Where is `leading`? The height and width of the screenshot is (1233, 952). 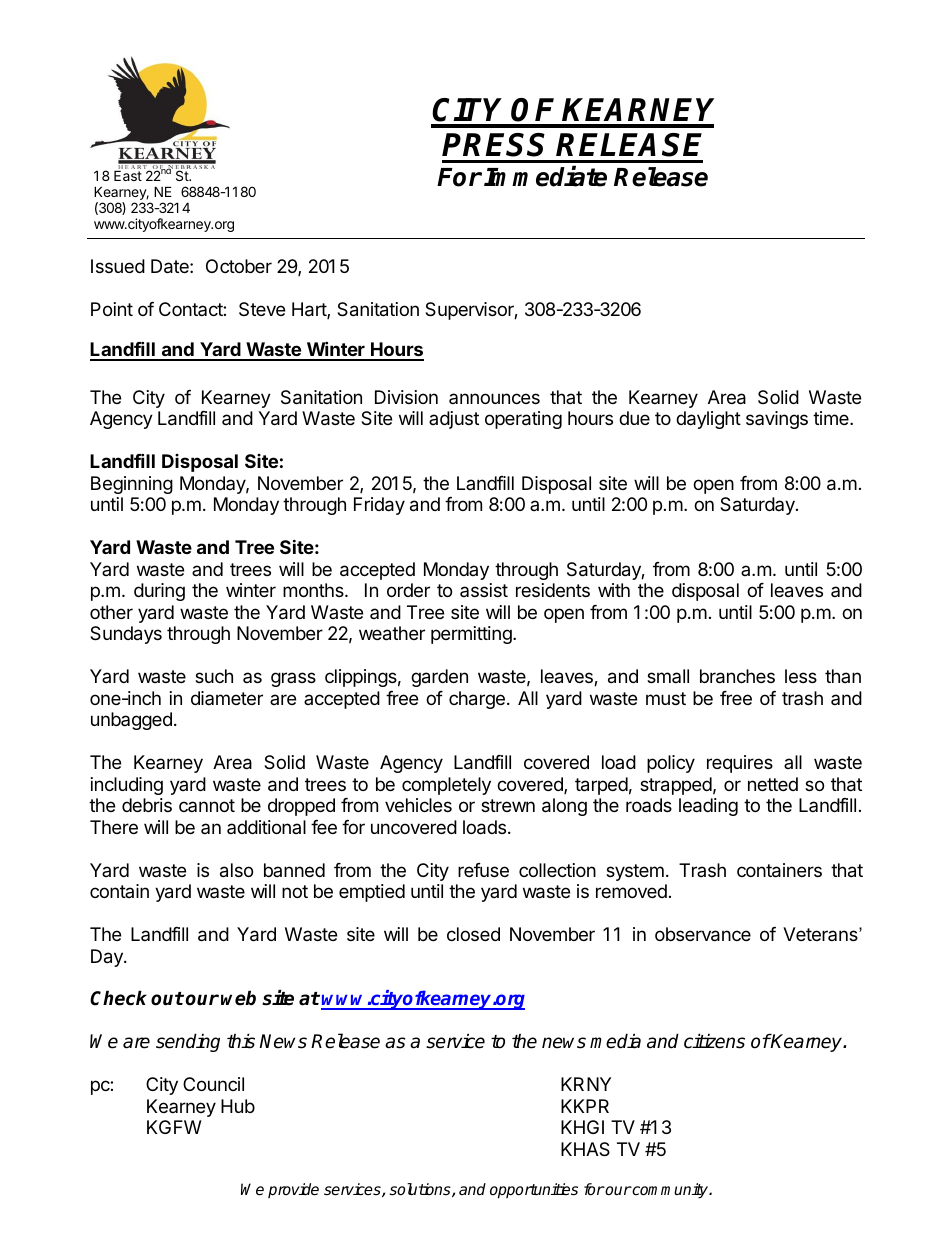
leading is located at coordinates (708, 807).
